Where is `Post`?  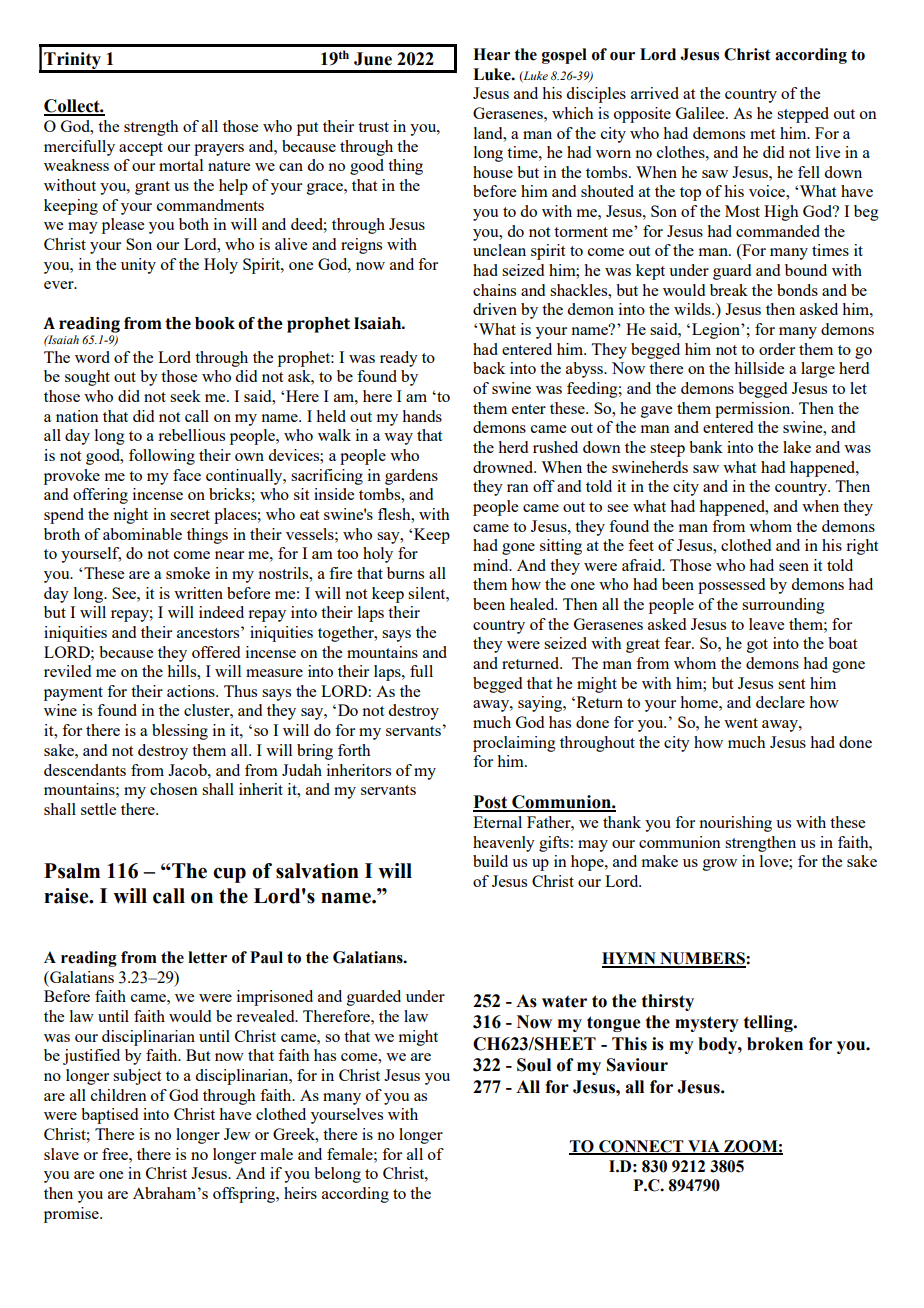
Post is located at coordinates (491, 803).
